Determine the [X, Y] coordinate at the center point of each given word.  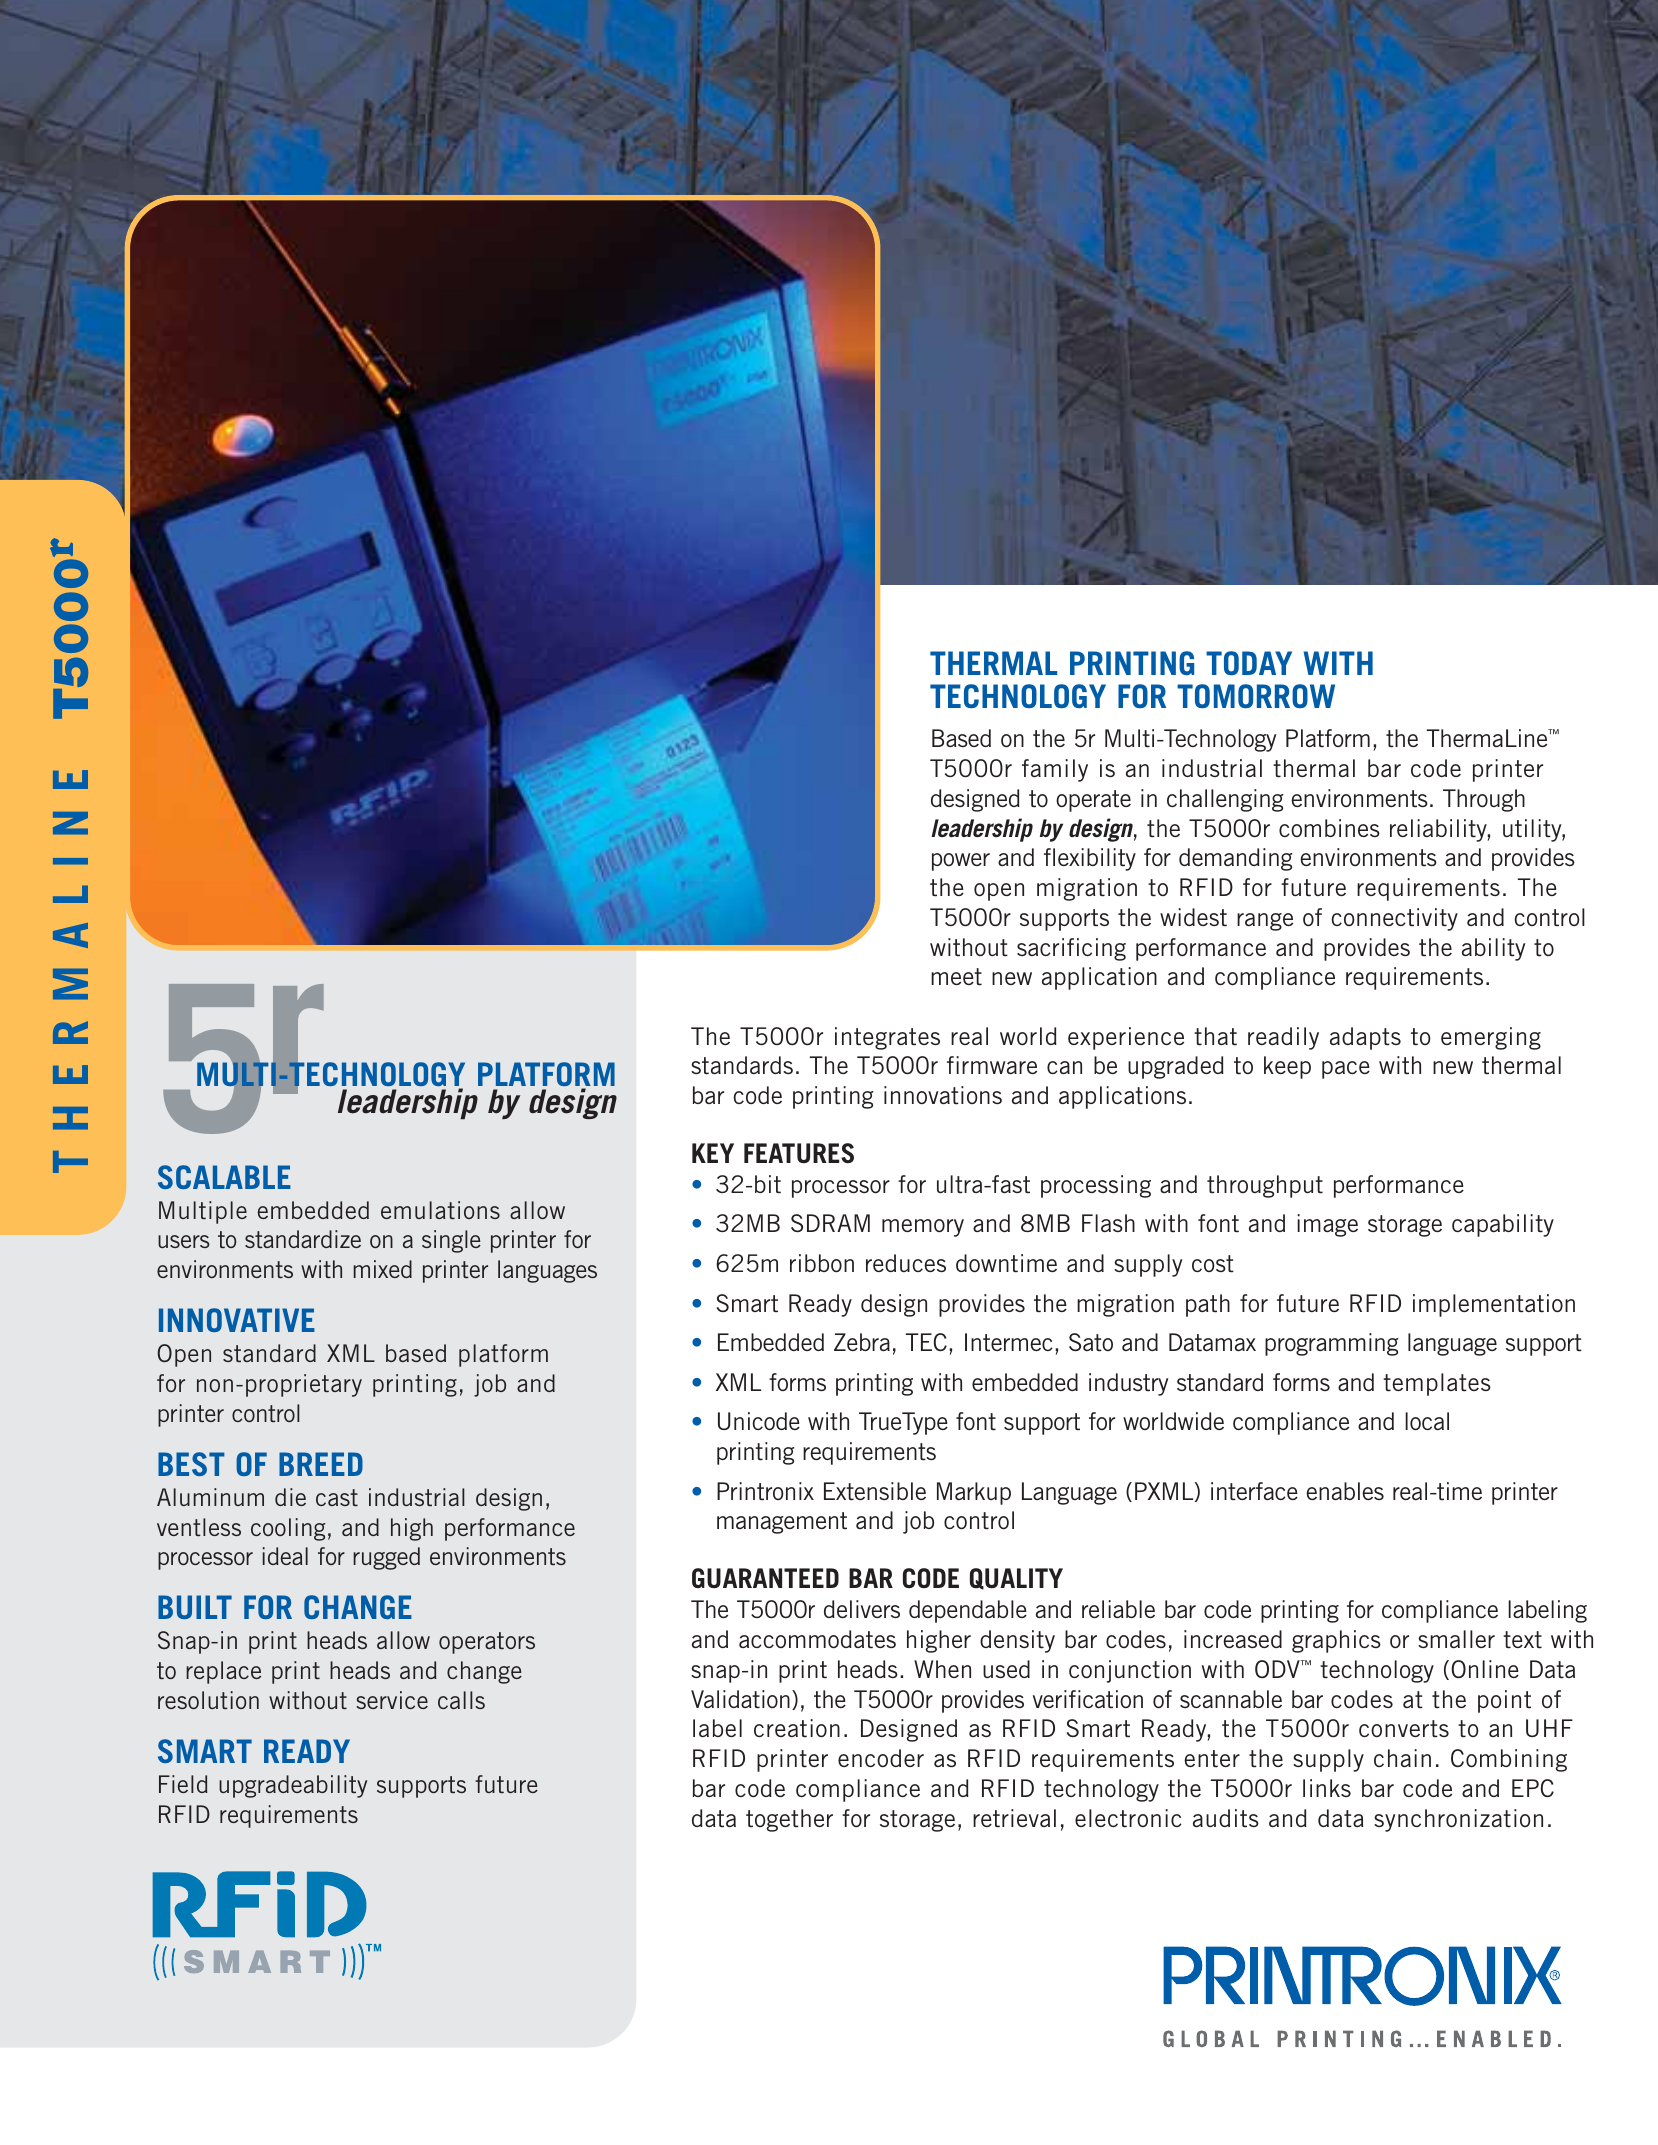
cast [337, 1497]
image [1327, 1225]
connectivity [1394, 919]
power [961, 862]
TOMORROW [1256, 696]
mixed [382, 1269]
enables [1345, 1491]
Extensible [875, 1491]
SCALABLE [224, 1177]
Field [183, 1784]
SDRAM [830, 1223]
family [1055, 770]
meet [956, 977]
